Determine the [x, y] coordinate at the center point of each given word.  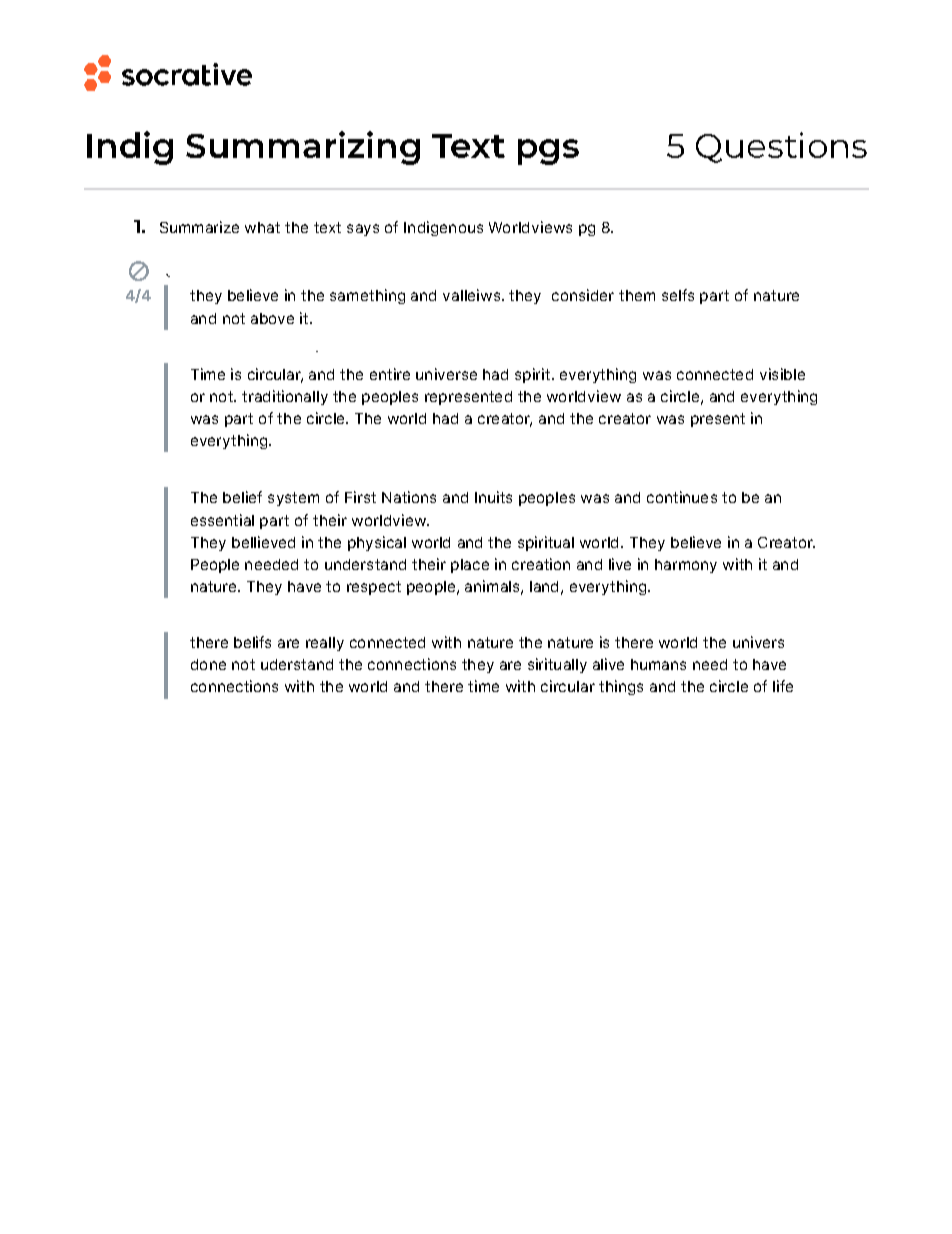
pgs [548, 152]
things [621, 687]
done [208, 664]
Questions [781, 147]
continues [682, 497]
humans [658, 664]
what [262, 227]
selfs [678, 295]
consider [583, 295]
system [293, 499]
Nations [409, 497]
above [272, 318]
